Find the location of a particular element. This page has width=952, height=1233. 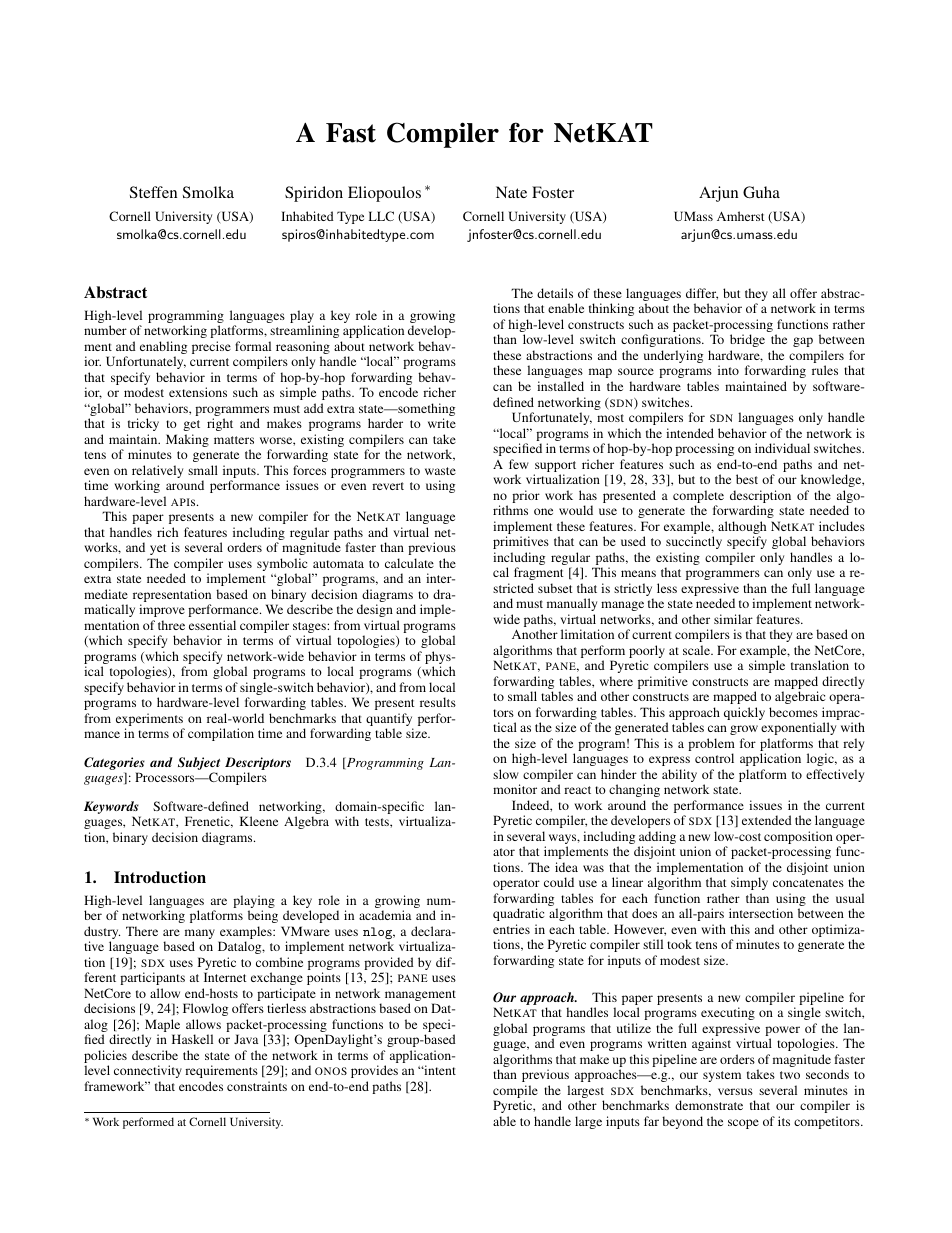

scale is located at coordinates (697, 650).
